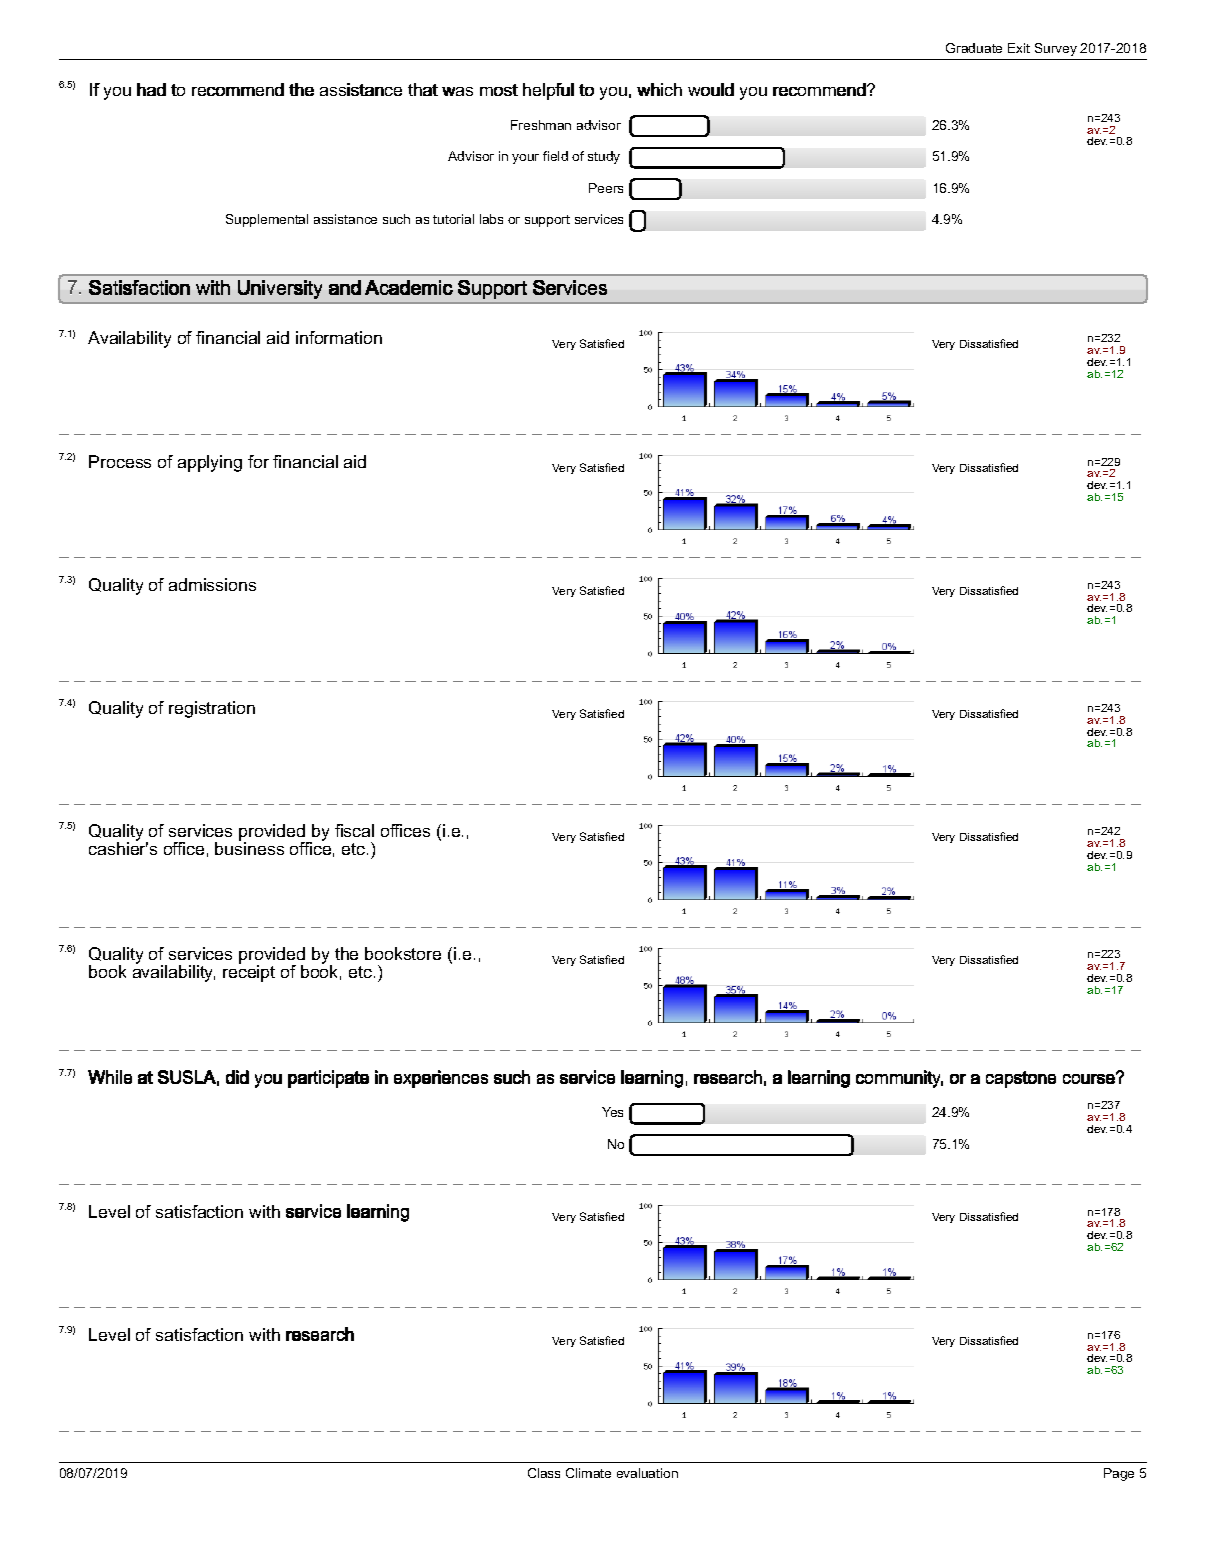 This screenshot has height=1561, width=1206. Describe the element at coordinates (647, 1473) in the screenshot. I see `evaluation` at that location.
